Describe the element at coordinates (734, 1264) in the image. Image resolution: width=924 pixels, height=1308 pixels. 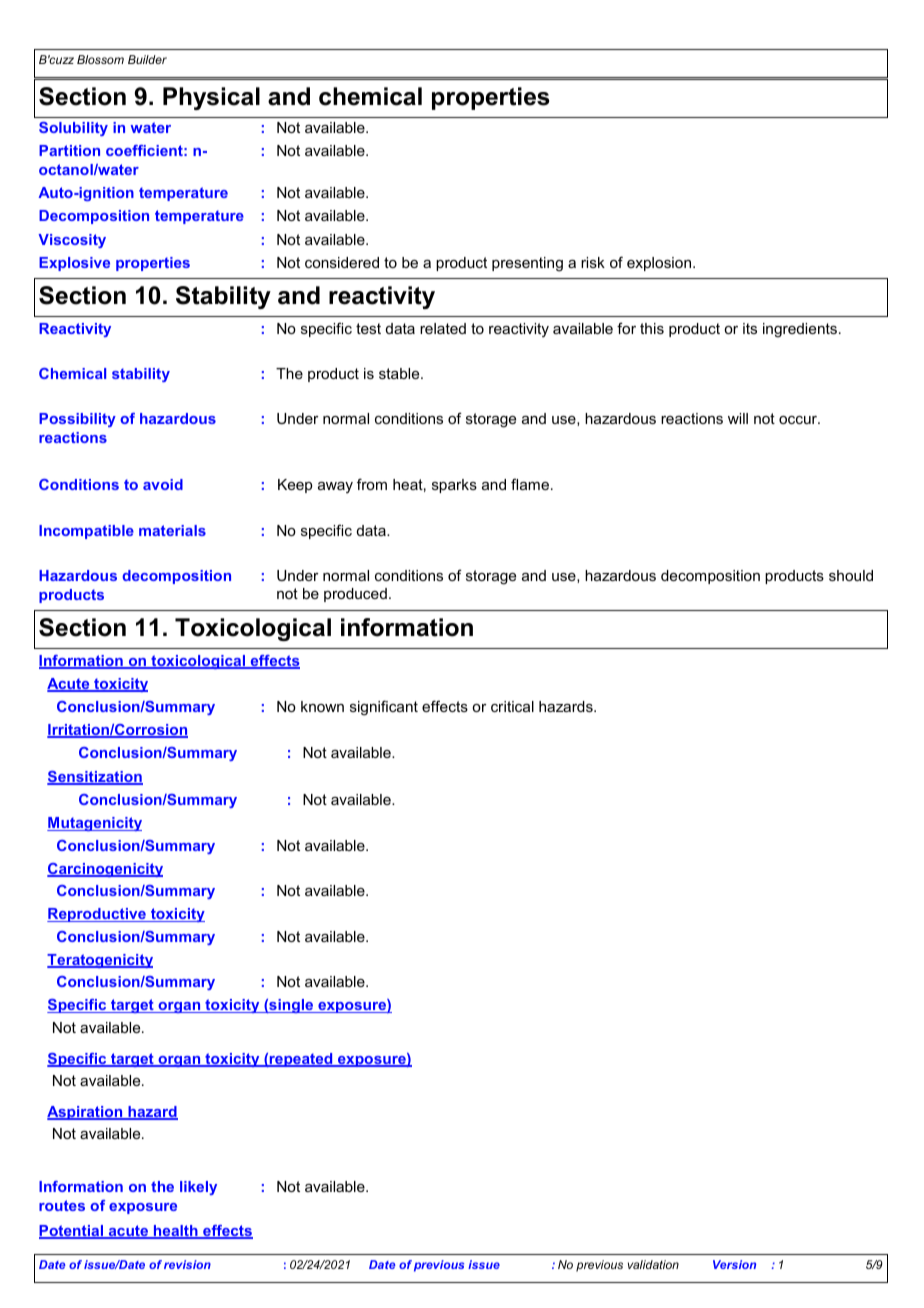
I see `Version` at that location.
